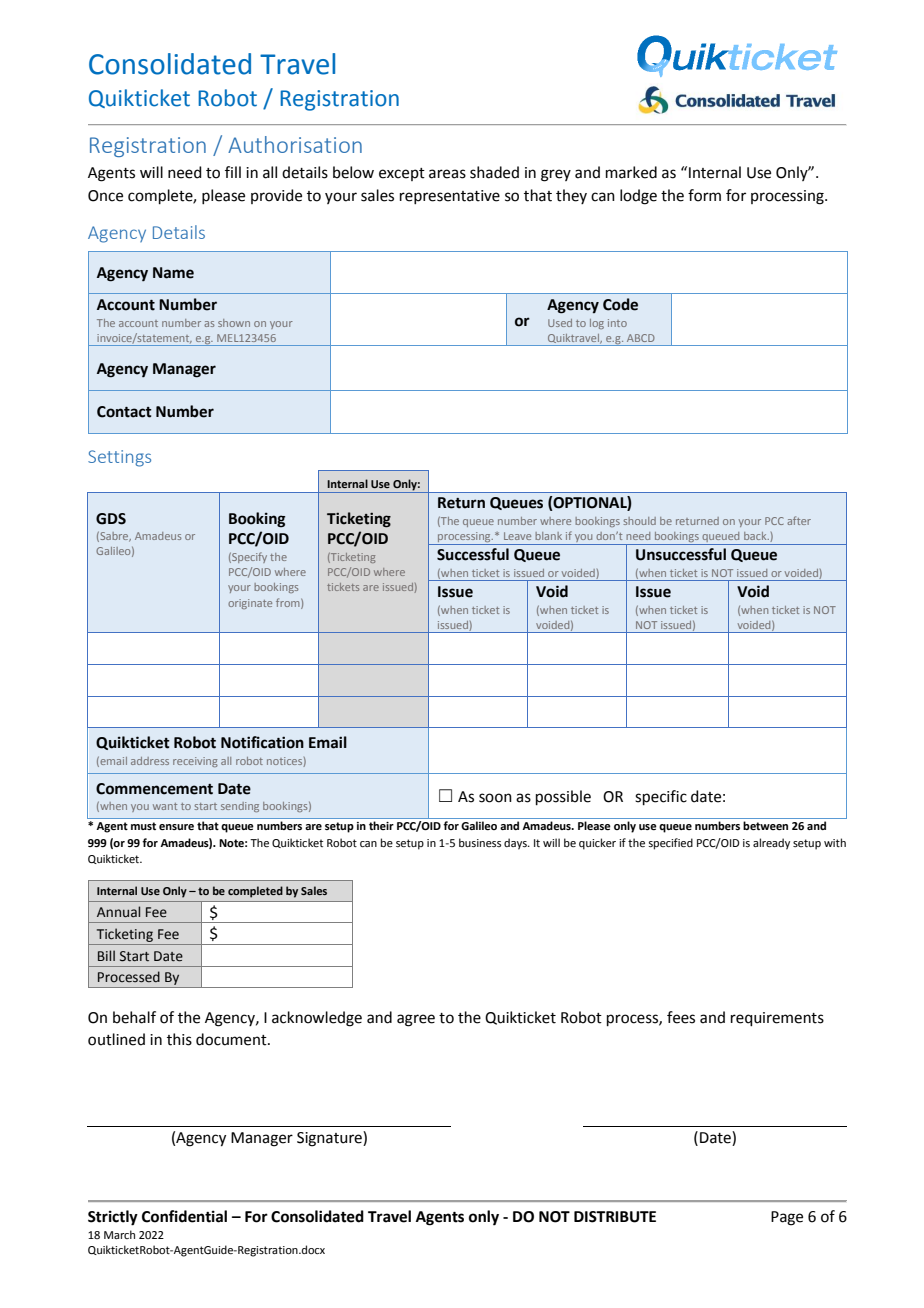  I want to click on receiving, so click(195, 762).
